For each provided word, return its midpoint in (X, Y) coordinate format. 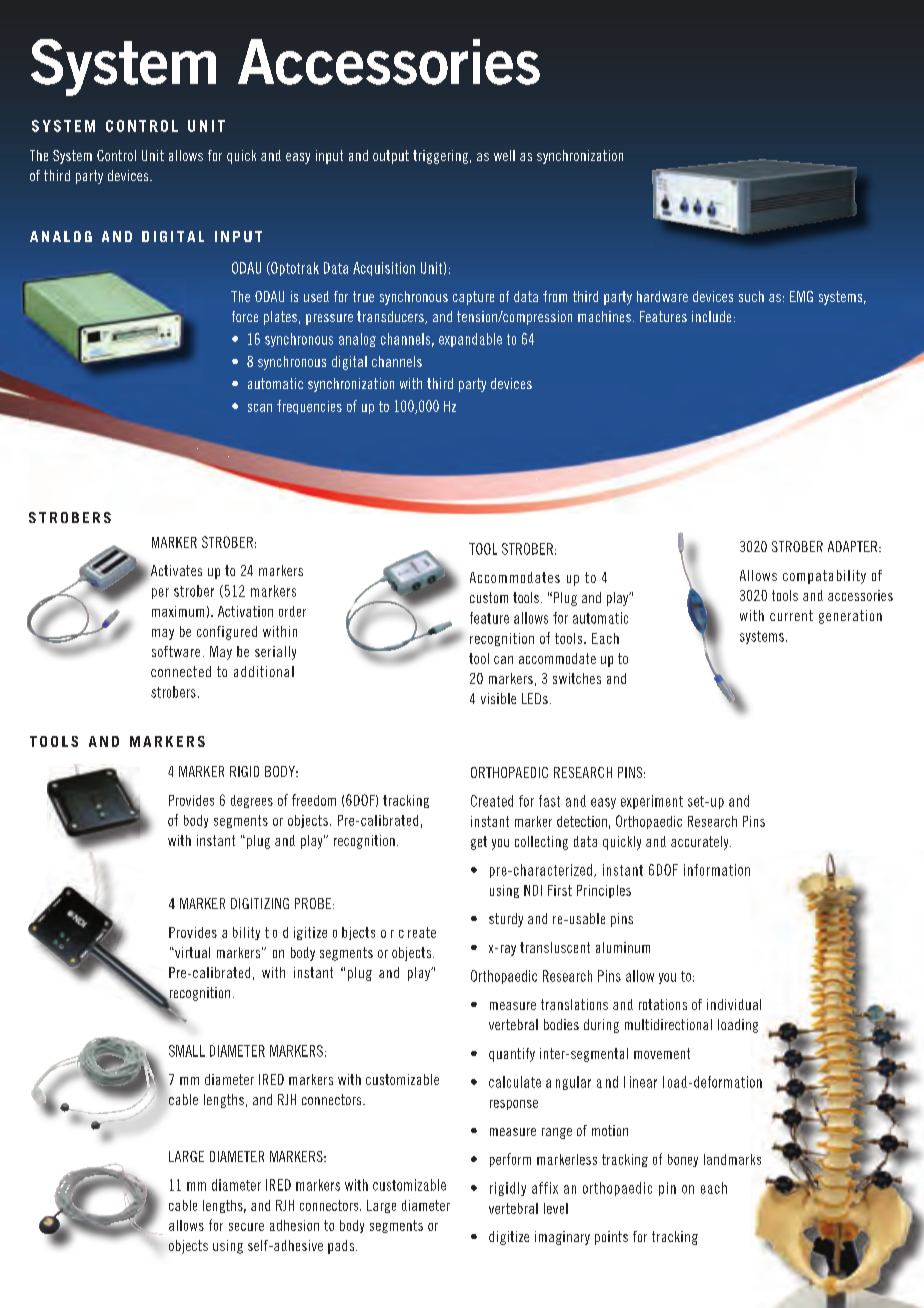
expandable (470, 340)
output (391, 157)
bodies (561, 1024)
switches (577, 678)
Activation (245, 611)
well (504, 155)
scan (260, 408)
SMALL (187, 1051)
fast (549, 801)
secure (246, 1227)
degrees (252, 801)
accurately (701, 843)
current (791, 615)
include (711, 316)
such (751, 296)
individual (734, 1004)
